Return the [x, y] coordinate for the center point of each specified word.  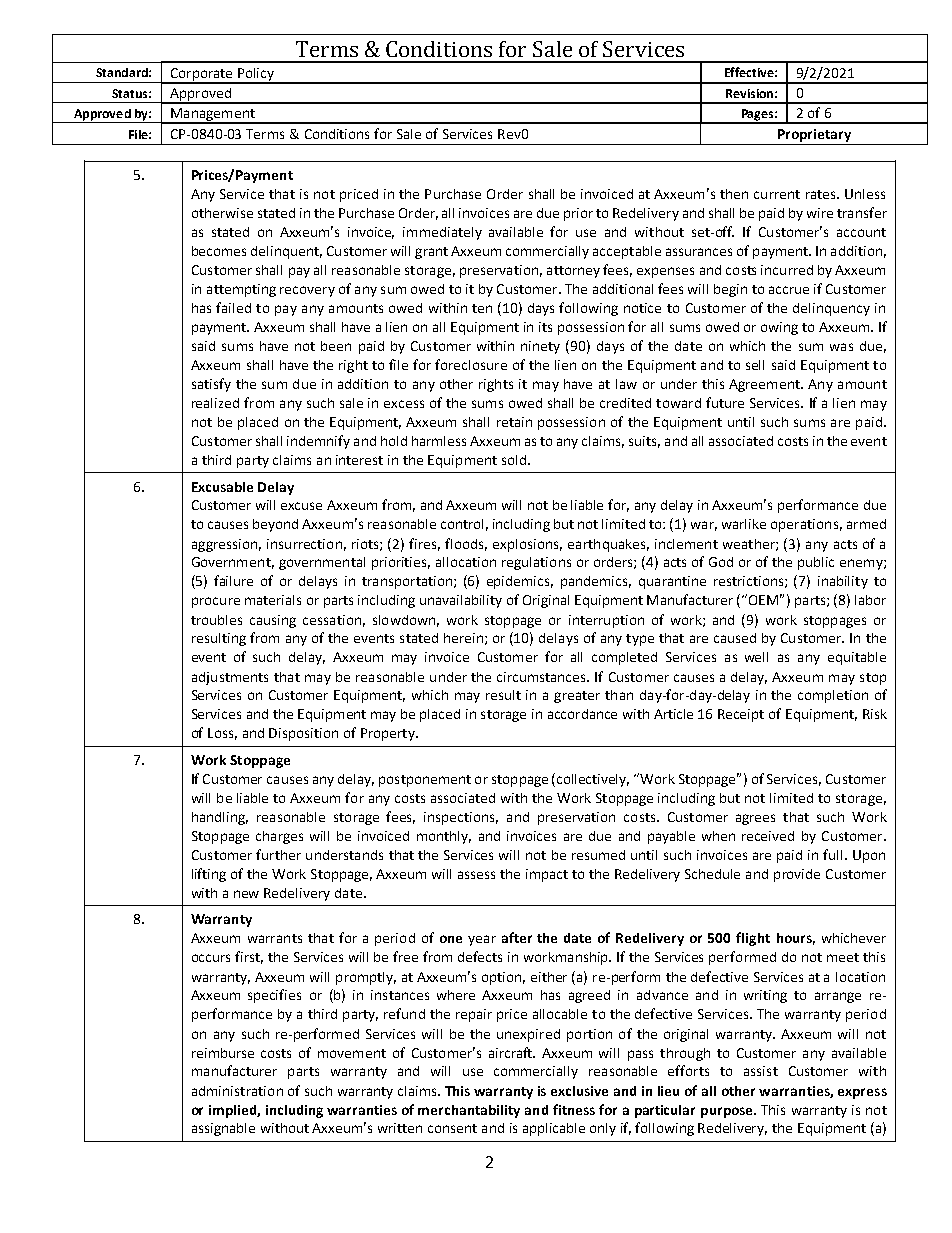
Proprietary [814, 135]
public [816, 563]
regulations [536, 563]
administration [237, 1091]
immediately [442, 233]
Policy [256, 75]
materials [273, 600]
